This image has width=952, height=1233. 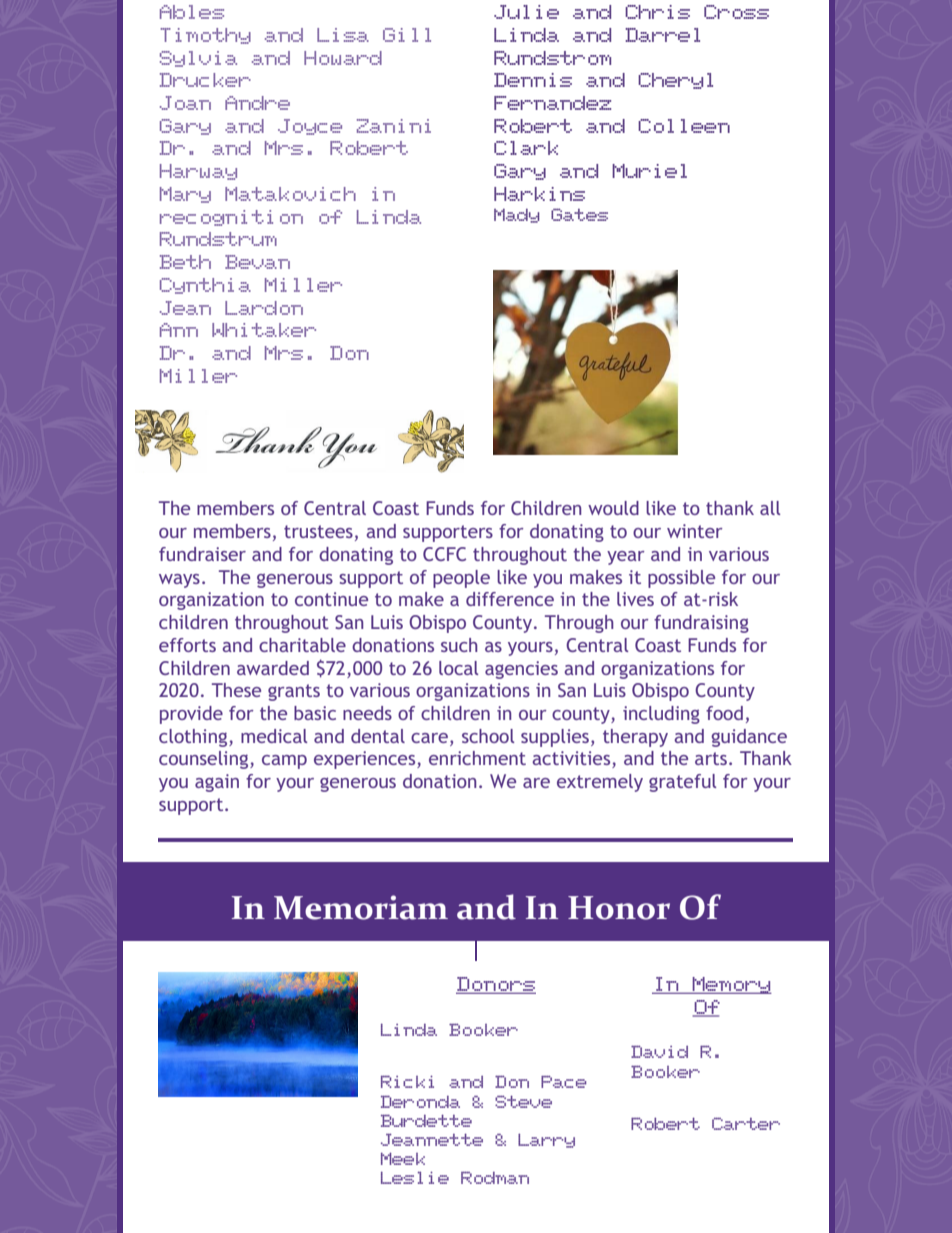 What do you see at coordinates (662, 35) in the image?
I see `Darrel` at bounding box center [662, 35].
